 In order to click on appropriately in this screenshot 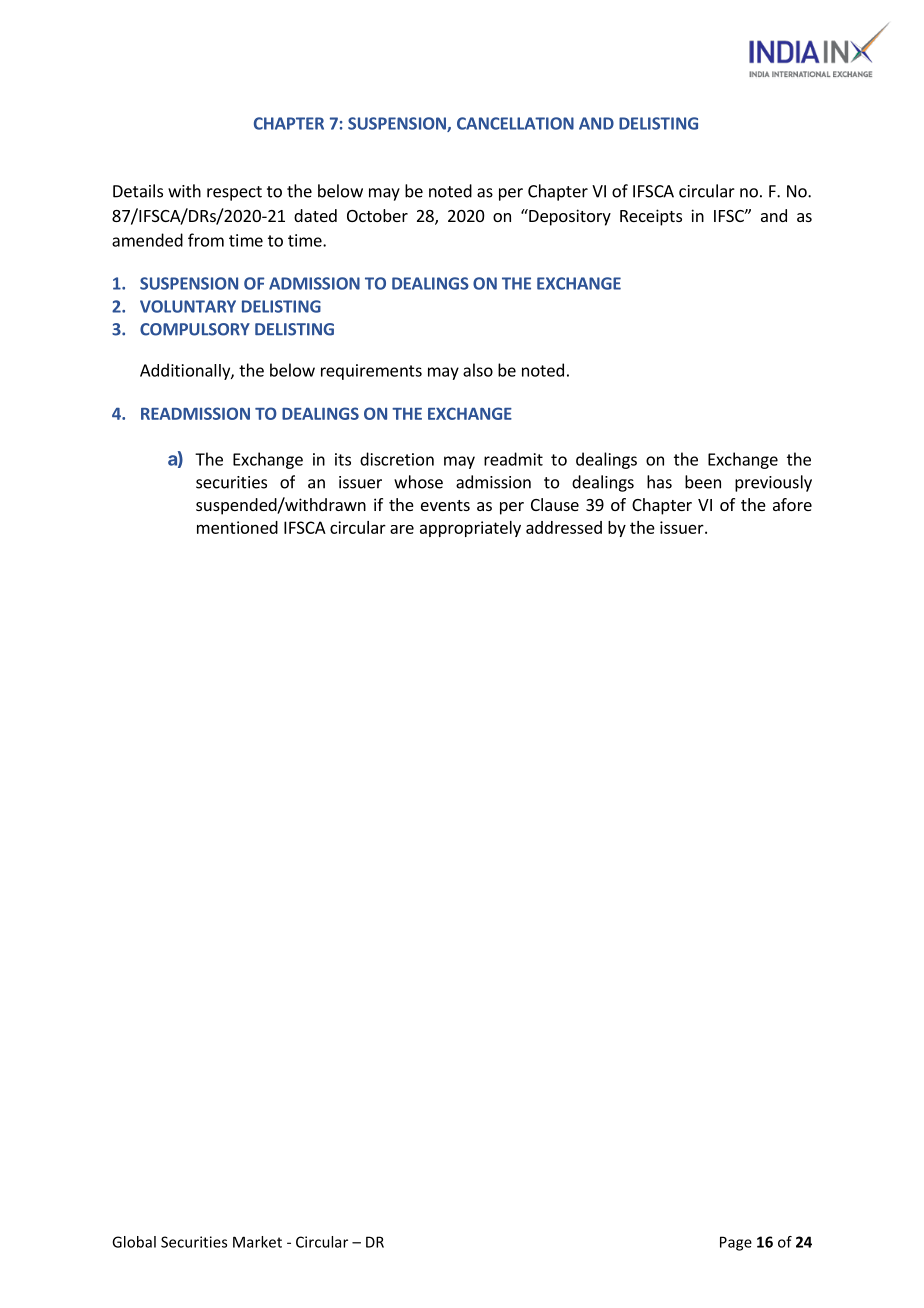, I will do `click(470, 529)`.
